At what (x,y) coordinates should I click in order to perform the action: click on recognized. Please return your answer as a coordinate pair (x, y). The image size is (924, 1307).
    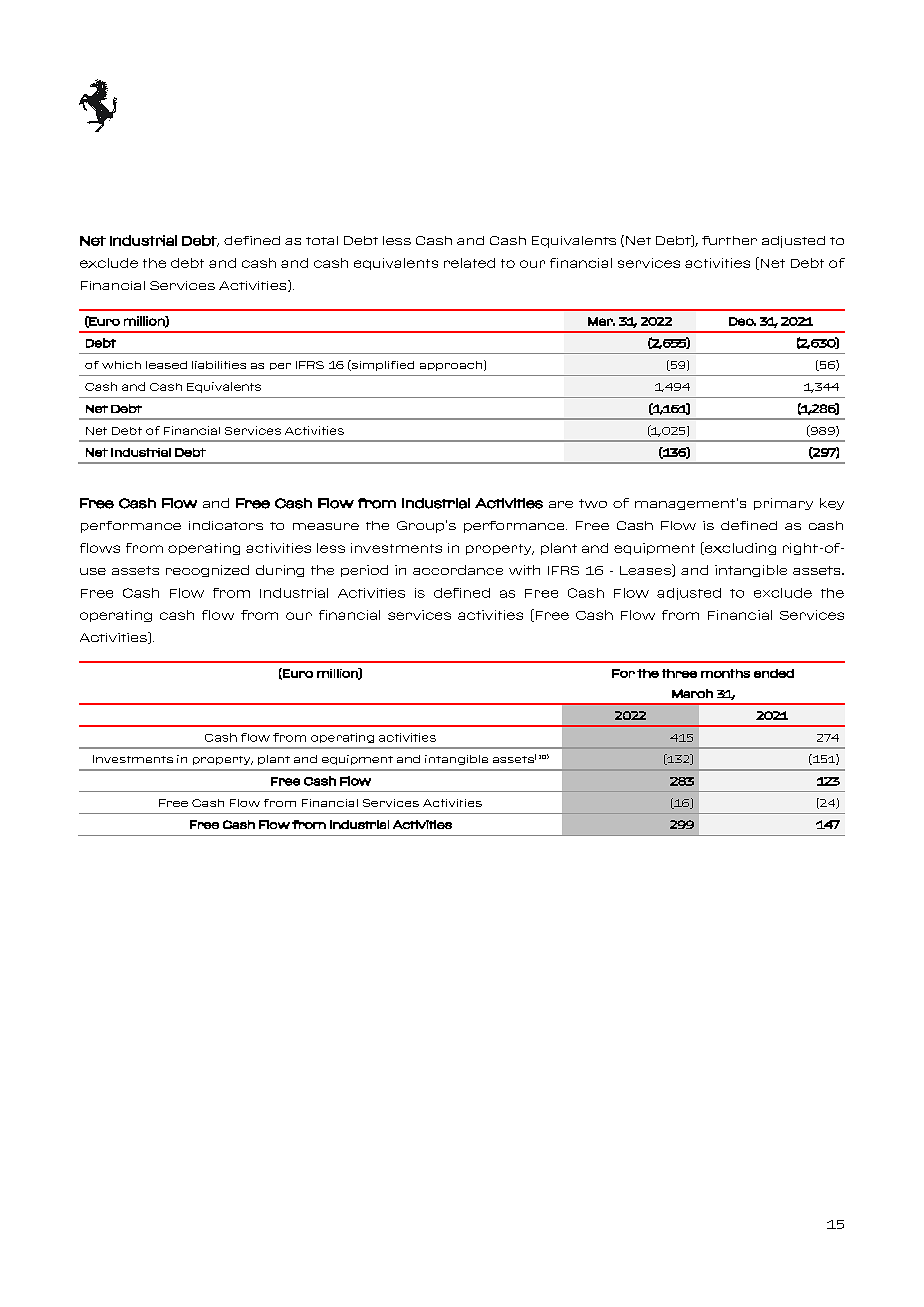
    Looking at the image, I should click on (207, 571).
